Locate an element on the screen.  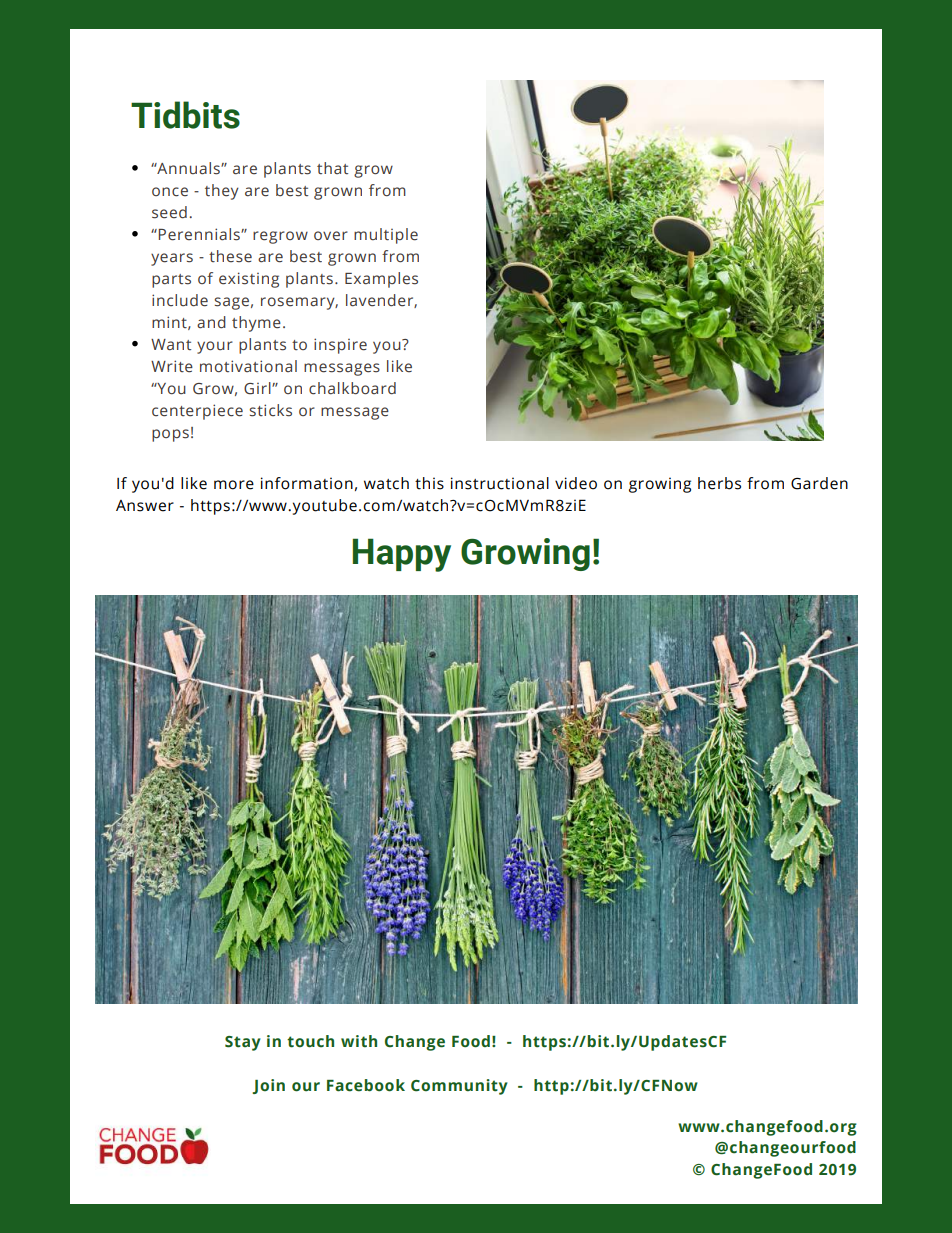
Tidbits is located at coordinates (185, 115).
